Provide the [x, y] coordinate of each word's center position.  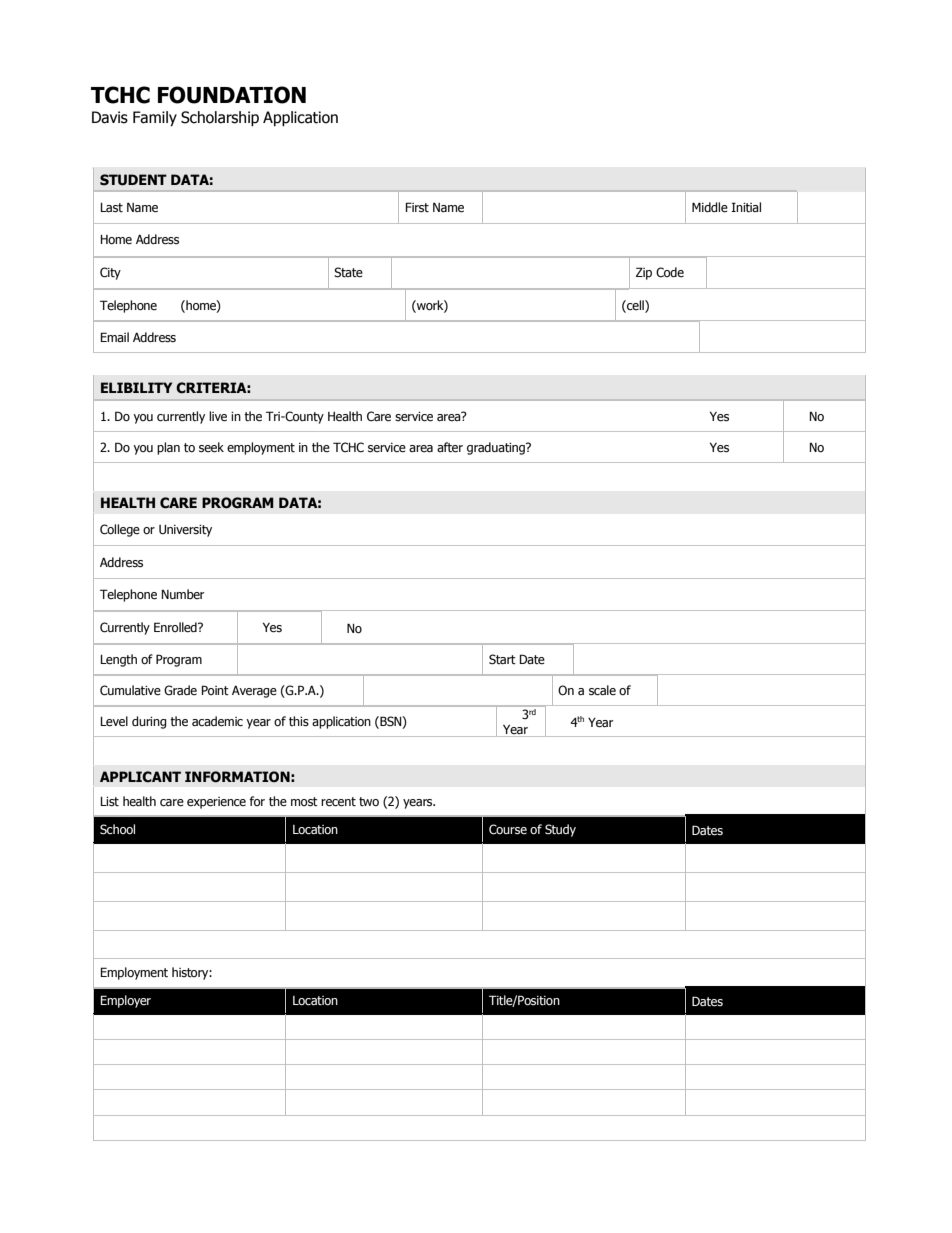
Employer [125, 1001]
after [450, 447]
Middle [710, 207]
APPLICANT [140, 777]
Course [508, 829]
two [369, 802]
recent [338, 802]
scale [602, 690]
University [185, 531]
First [417, 207]
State [348, 272]
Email [114, 337]
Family [155, 118]
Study [560, 830]
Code [670, 272]
